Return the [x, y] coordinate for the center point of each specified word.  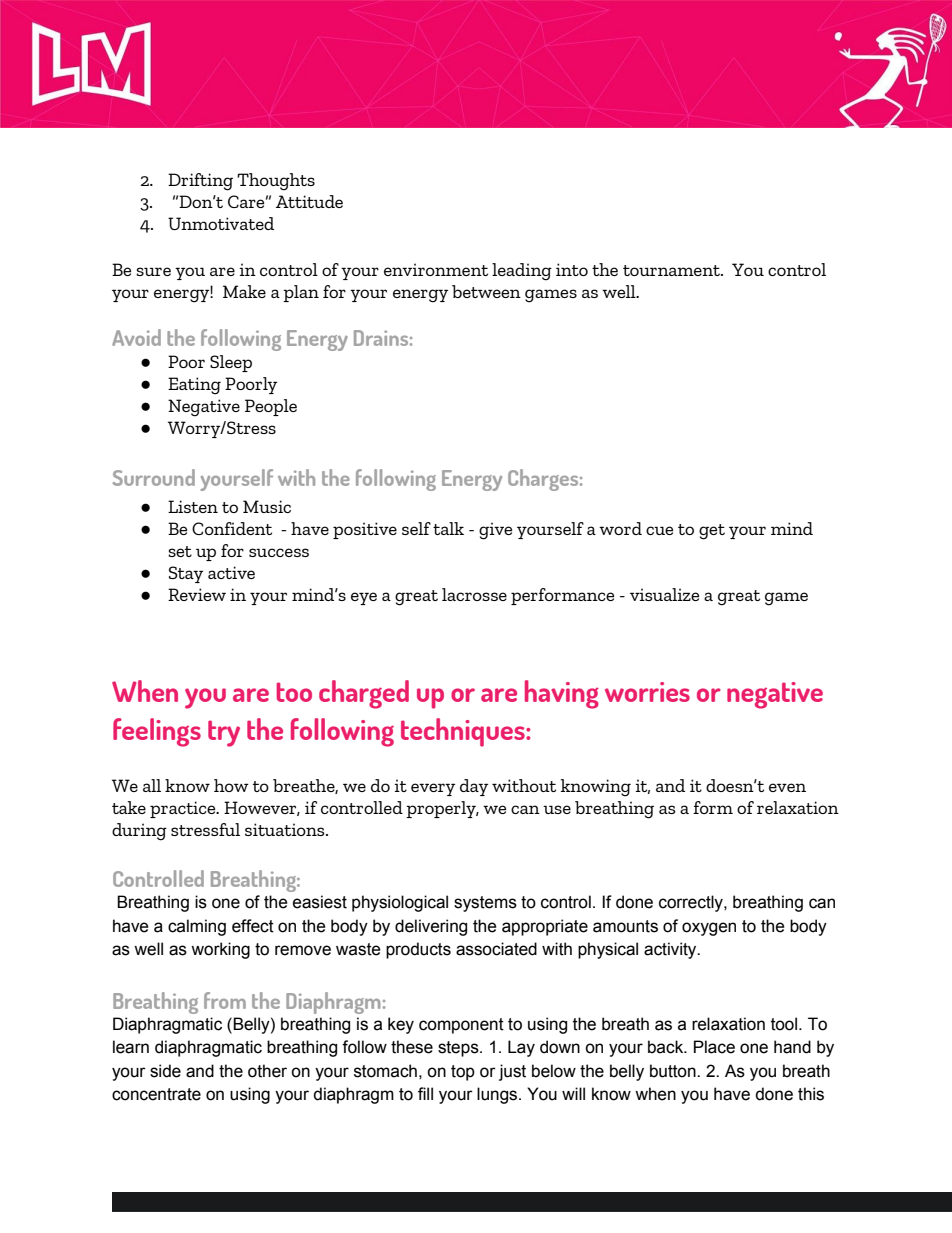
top [463, 1073]
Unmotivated [221, 223]
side [165, 1071]
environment [436, 269]
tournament [672, 270]
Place [714, 1047]
